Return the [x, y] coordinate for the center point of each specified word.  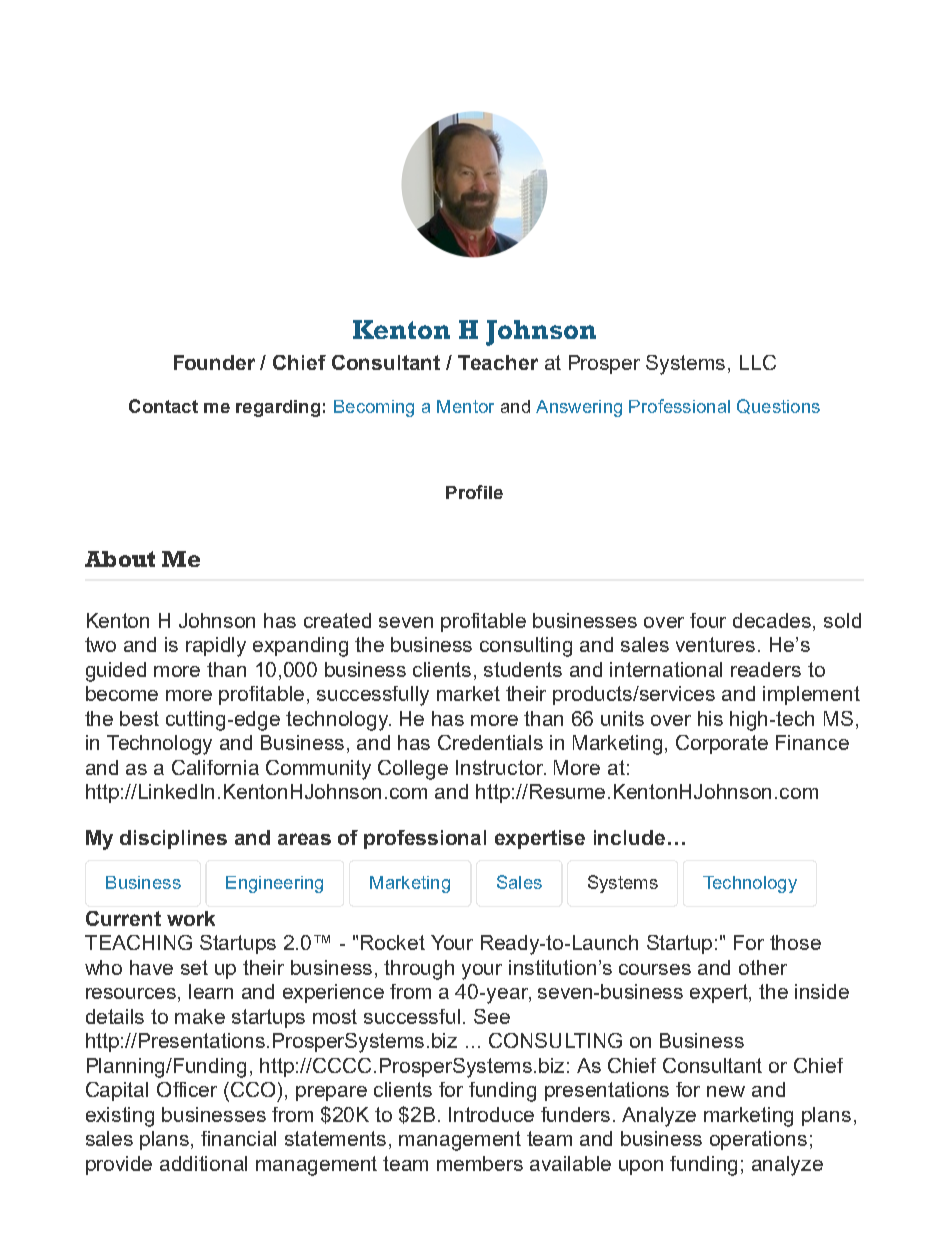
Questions [778, 406]
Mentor [465, 406]
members [480, 1163]
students [523, 669]
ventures [715, 644]
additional [203, 1163]
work [191, 918]
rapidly [216, 647]
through [419, 970]
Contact [163, 406]
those [795, 942]
